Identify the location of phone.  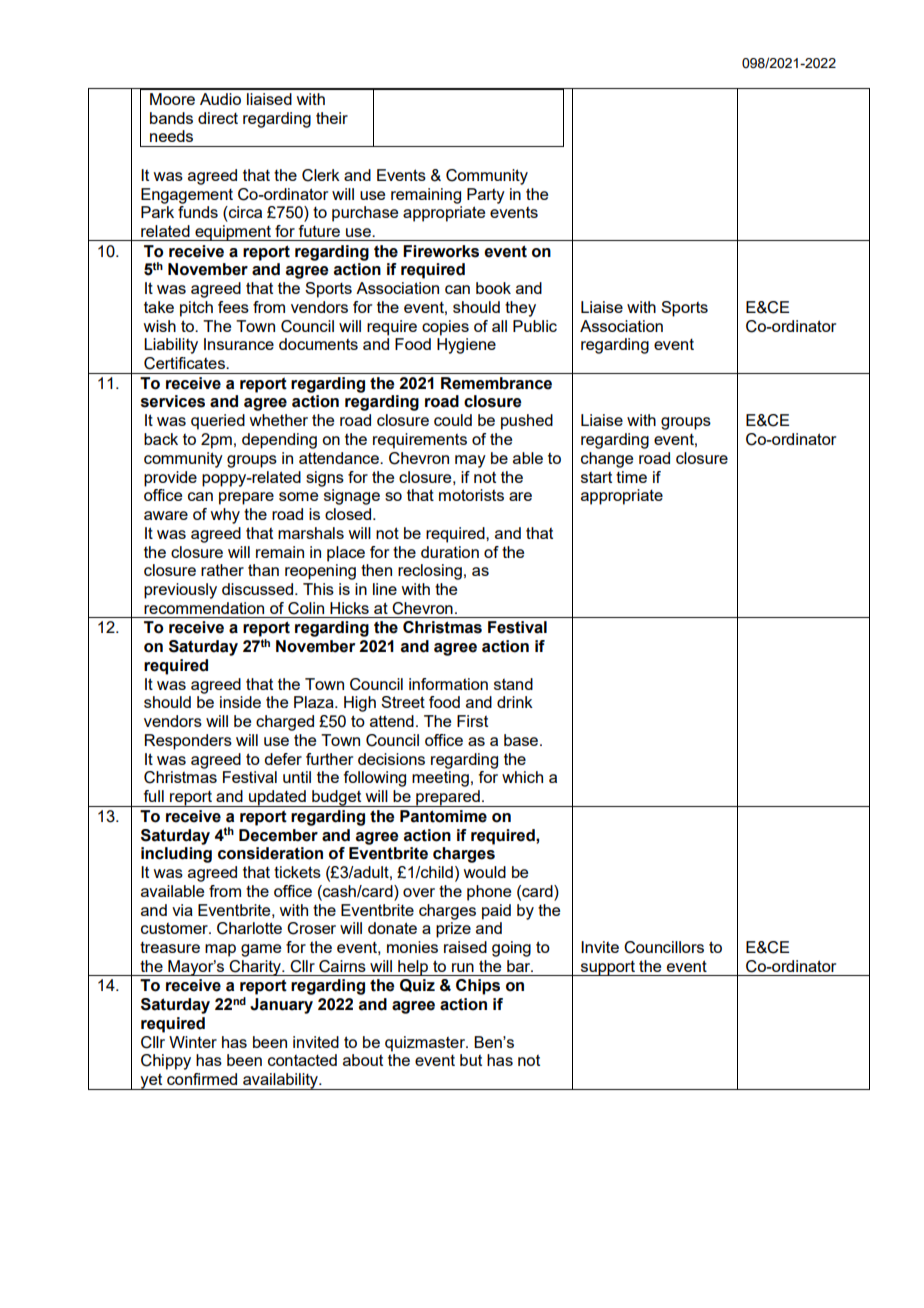
(489, 893).
